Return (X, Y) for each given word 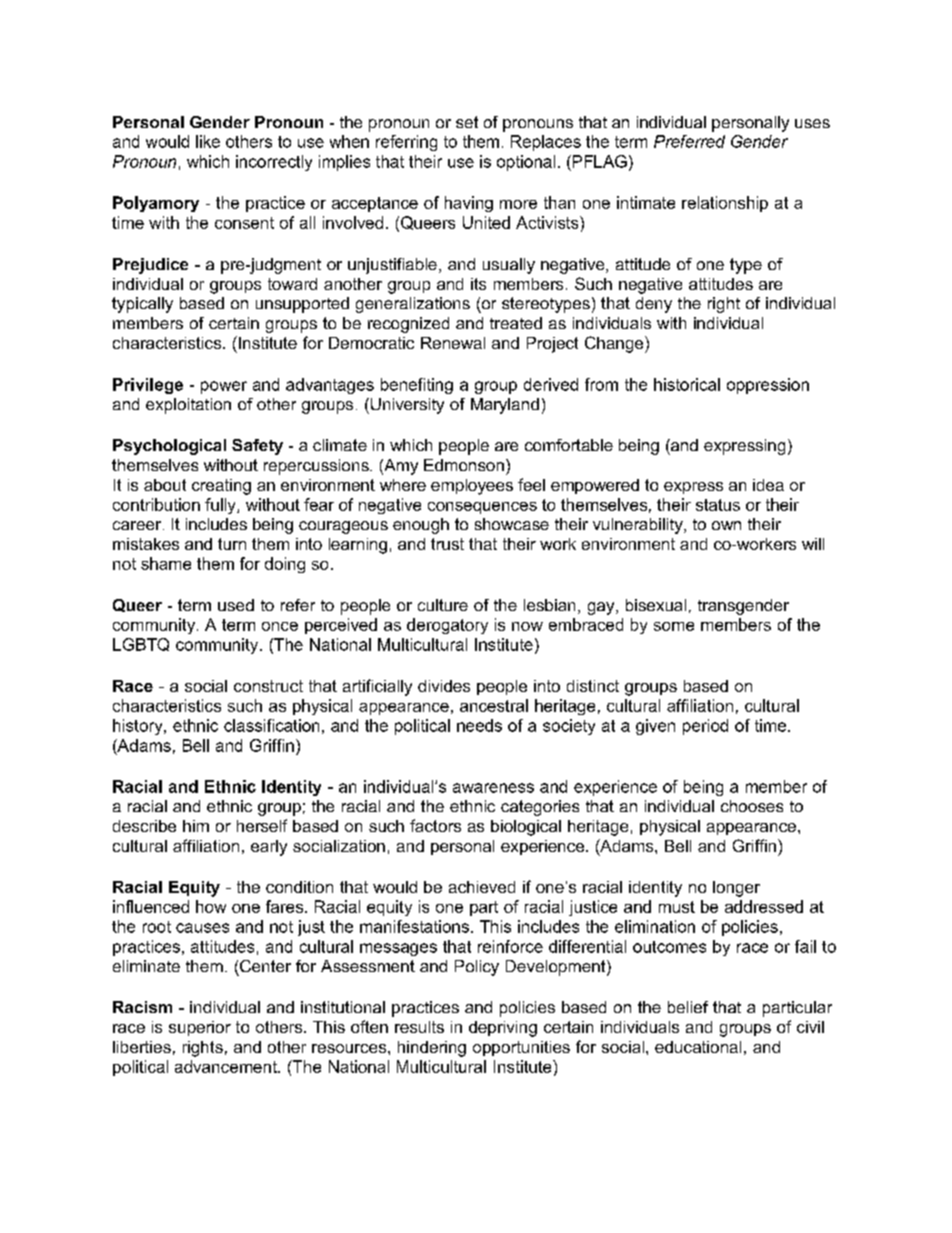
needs (479, 725)
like (208, 141)
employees (472, 487)
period (705, 727)
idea (768, 485)
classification (271, 725)
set (467, 122)
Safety (257, 447)
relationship (725, 204)
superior (200, 1028)
